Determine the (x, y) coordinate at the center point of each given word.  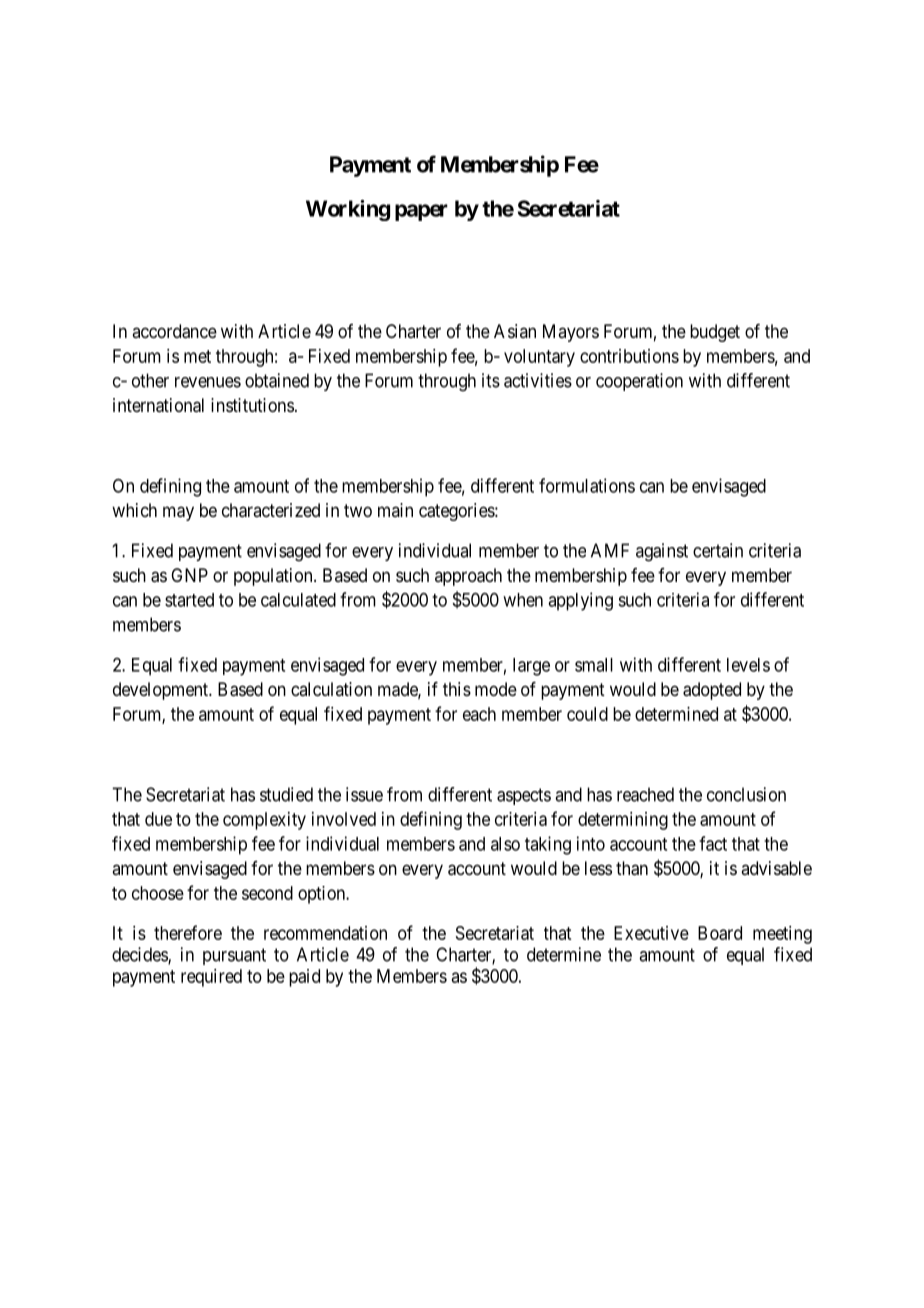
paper (421, 212)
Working (348, 210)
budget (715, 333)
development (162, 691)
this (457, 689)
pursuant (234, 956)
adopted (712, 691)
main (395, 510)
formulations (587, 485)
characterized (271, 510)
